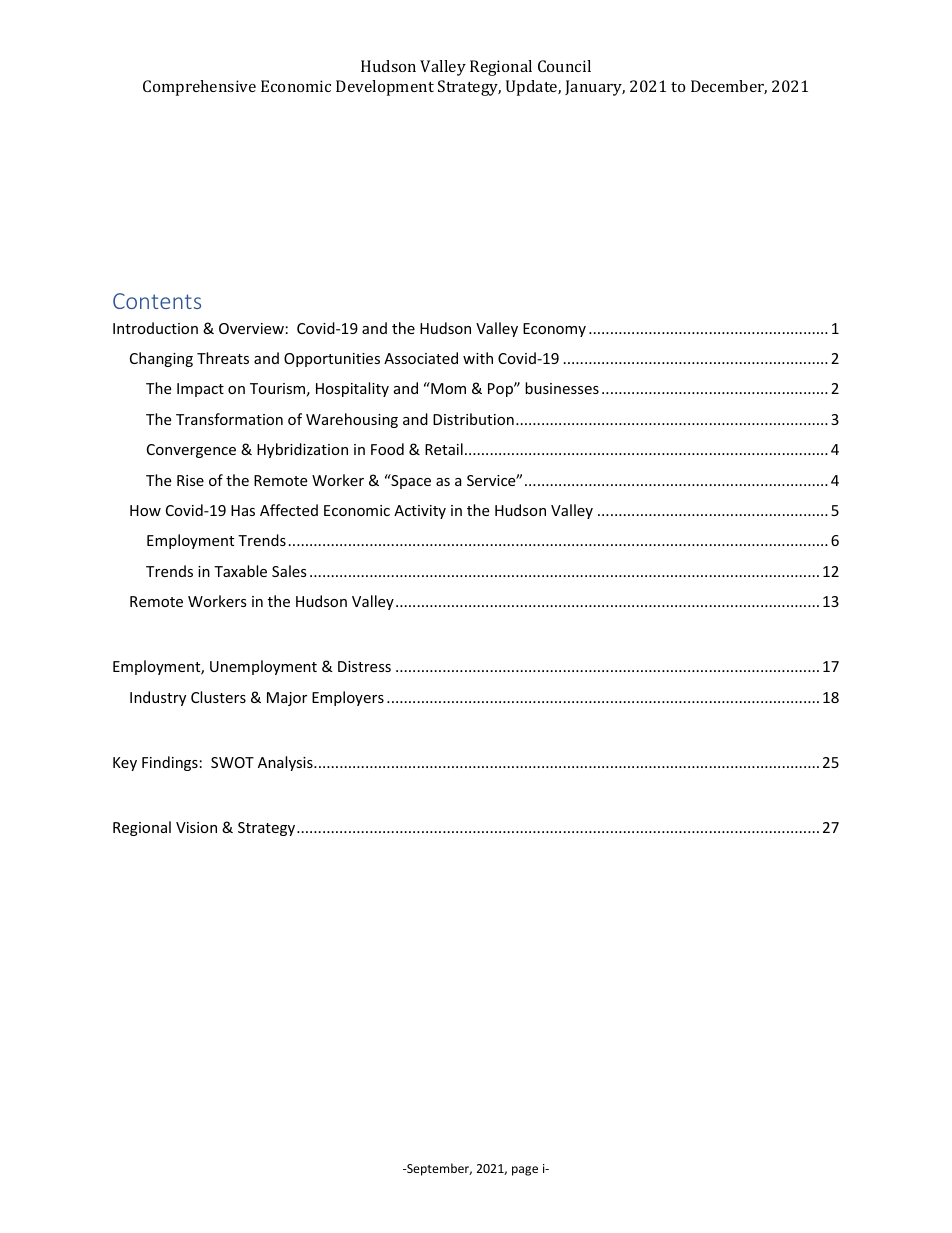 The image size is (952, 1233). I want to click on page, so click(525, 1171).
